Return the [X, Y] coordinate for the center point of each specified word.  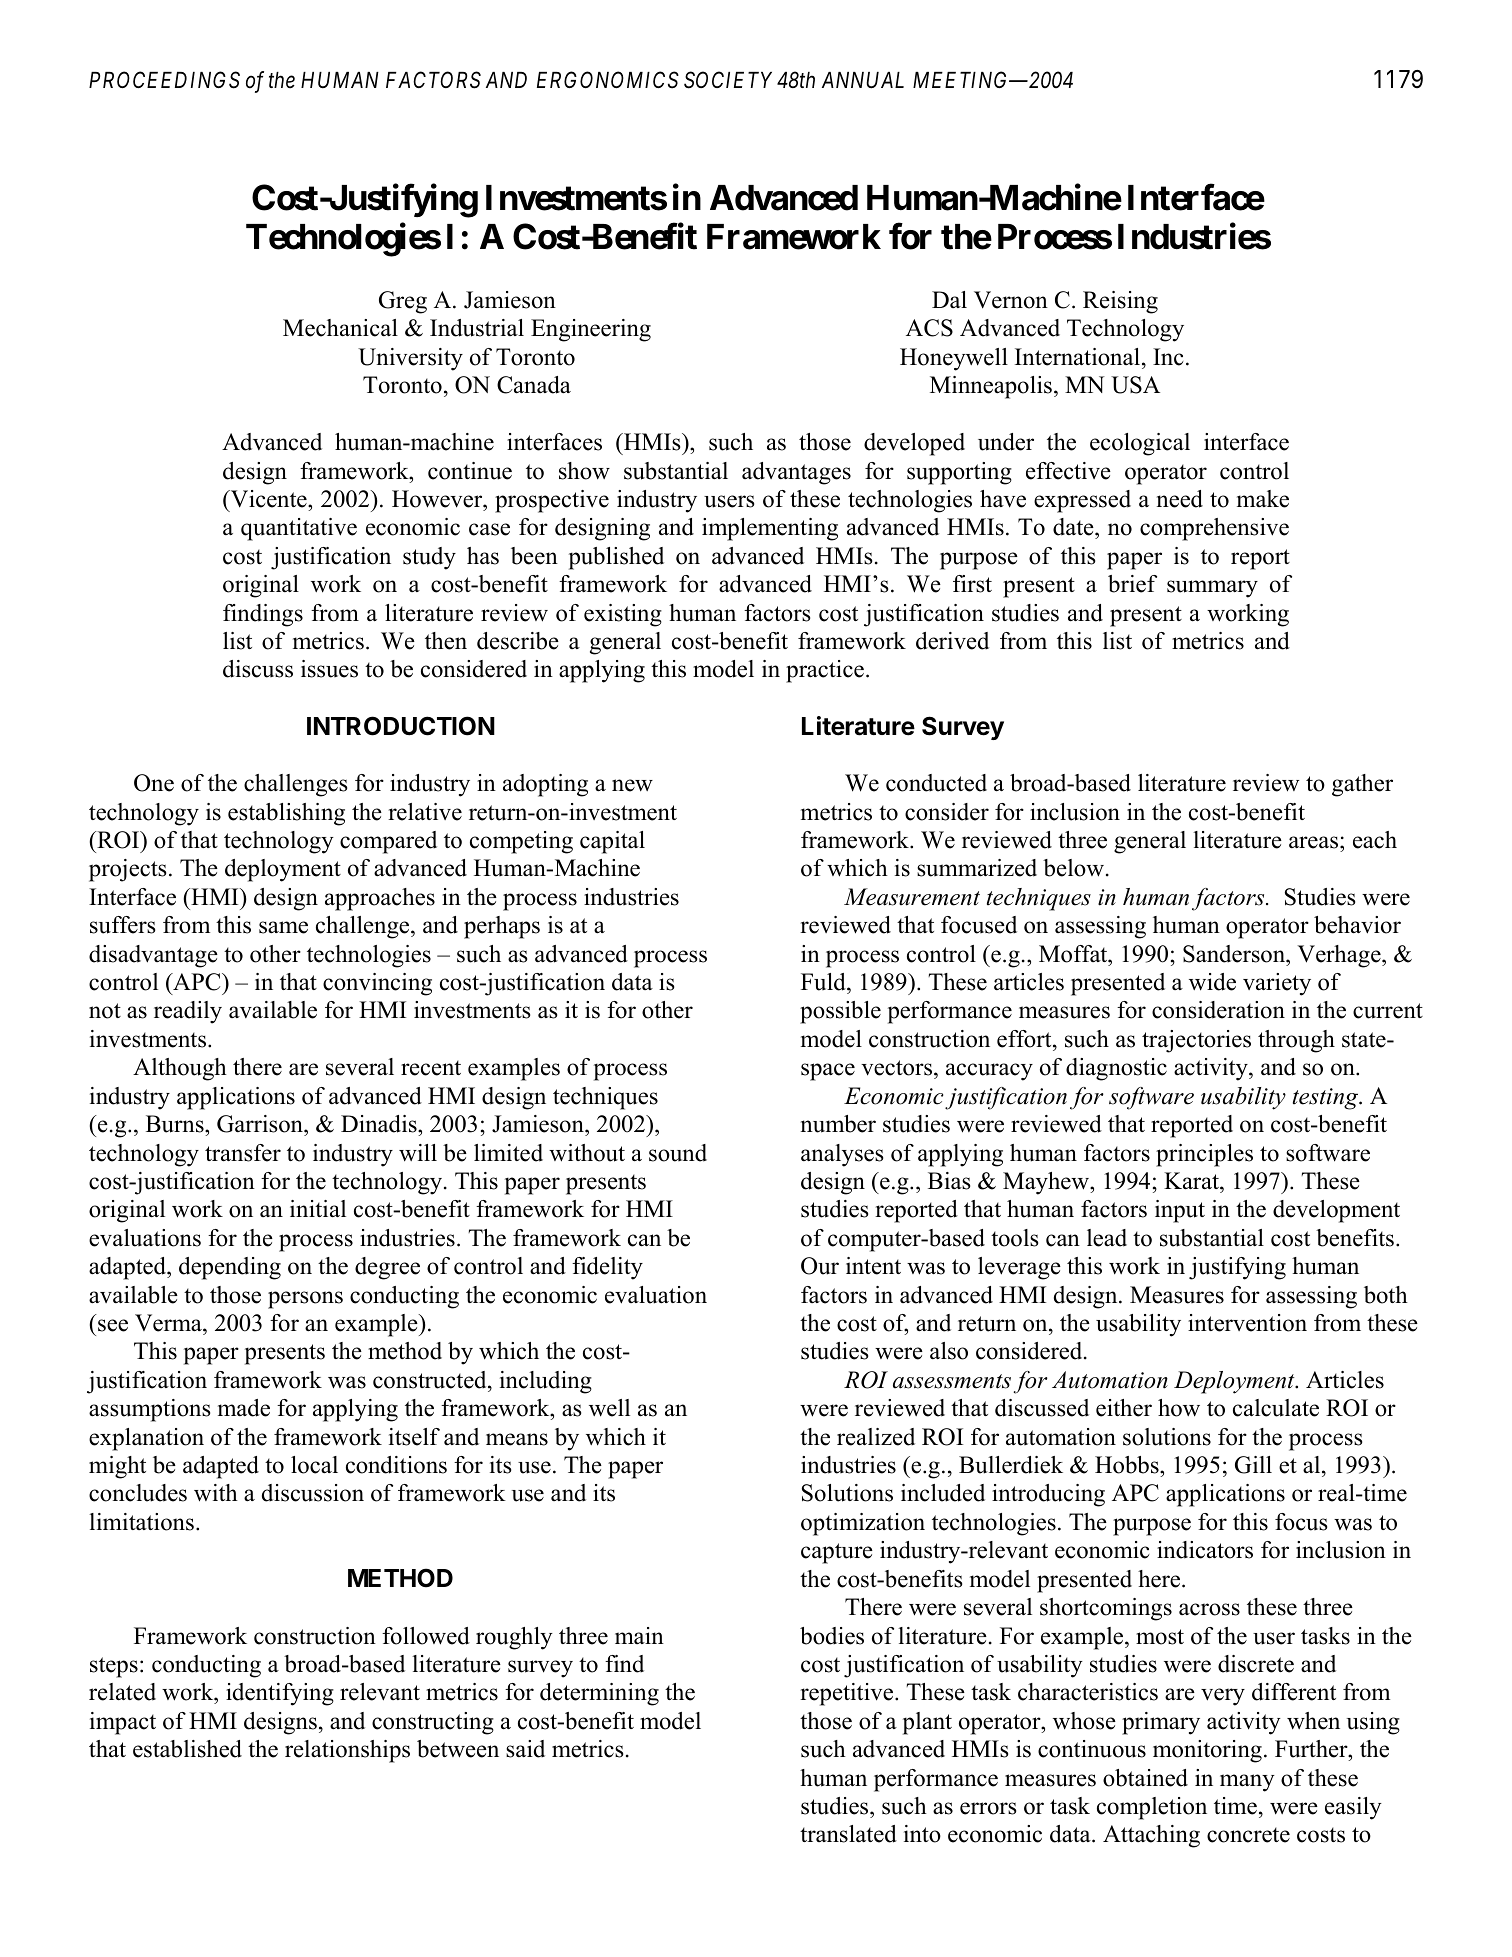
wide [1212, 982]
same [283, 927]
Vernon [1011, 300]
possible [840, 1012]
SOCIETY [728, 80]
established [187, 1749]
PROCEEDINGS [164, 80]
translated [848, 1834]
